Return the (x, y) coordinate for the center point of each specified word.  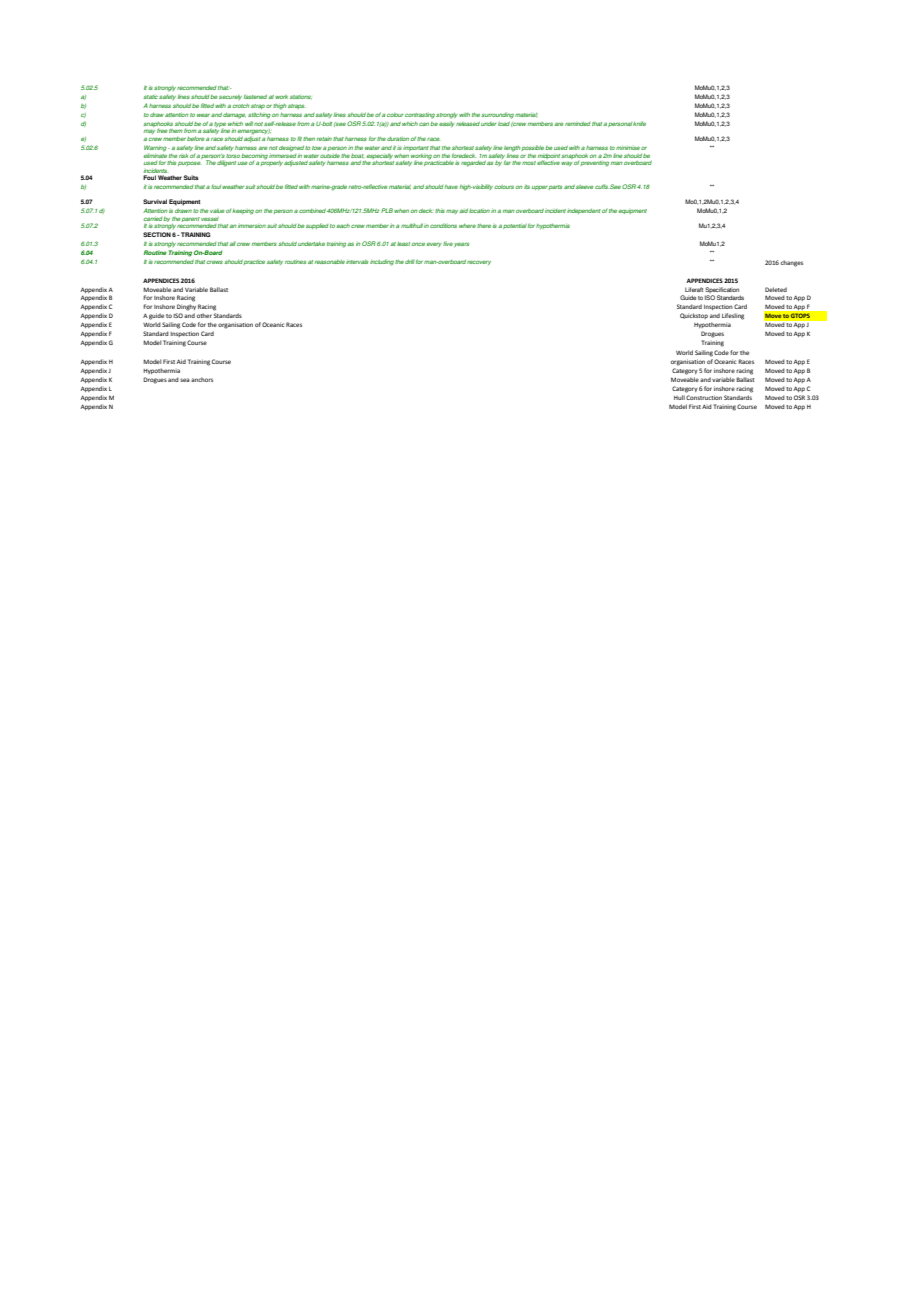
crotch (241, 106)
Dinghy (186, 307)
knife (639, 123)
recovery (479, 262)
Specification (722, 290)
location (479, 210)
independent (584, 211)
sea (185, 380)
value (217, 211)
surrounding (497, 115)
